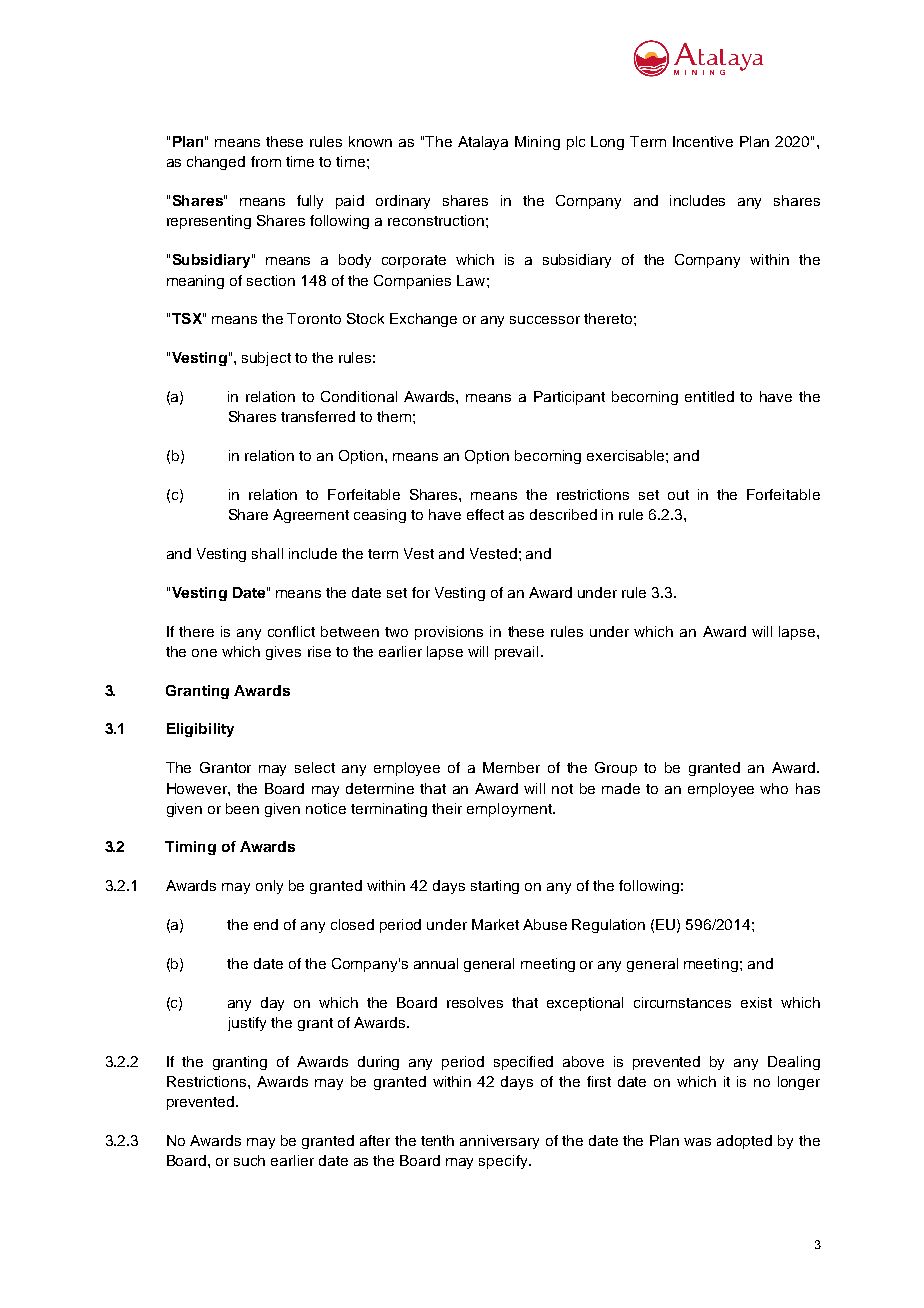  Describe the element at coordinates (249, 1160) in the screenshot. I see `such` at that location.
